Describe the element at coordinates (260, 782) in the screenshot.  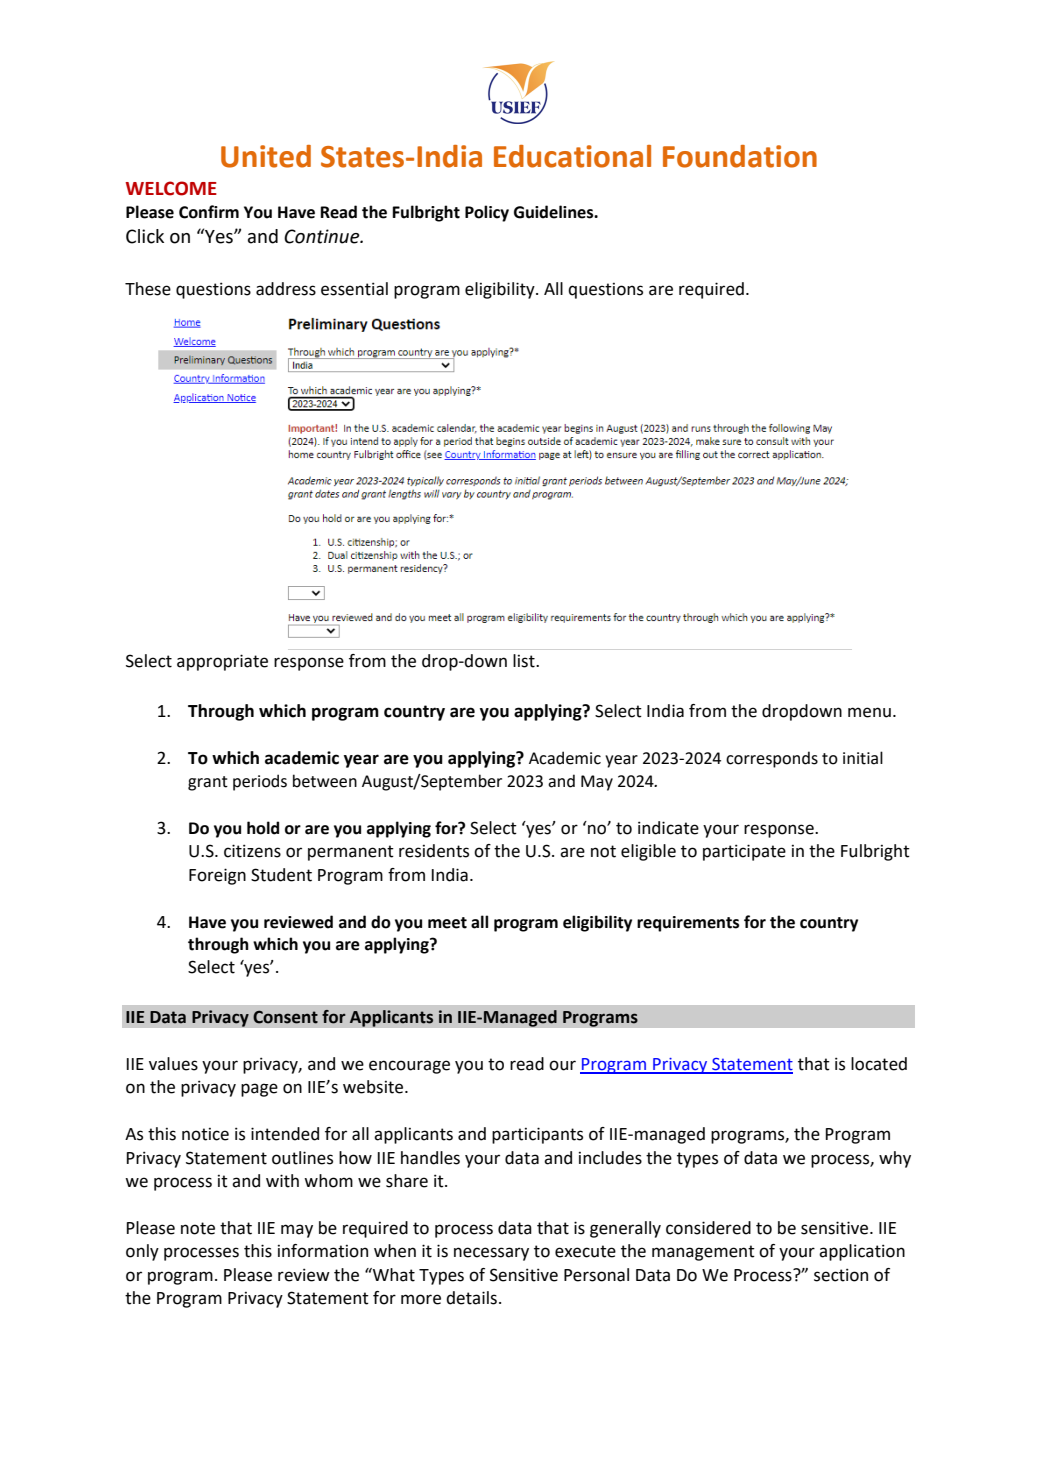
I see `periods` at that location.
